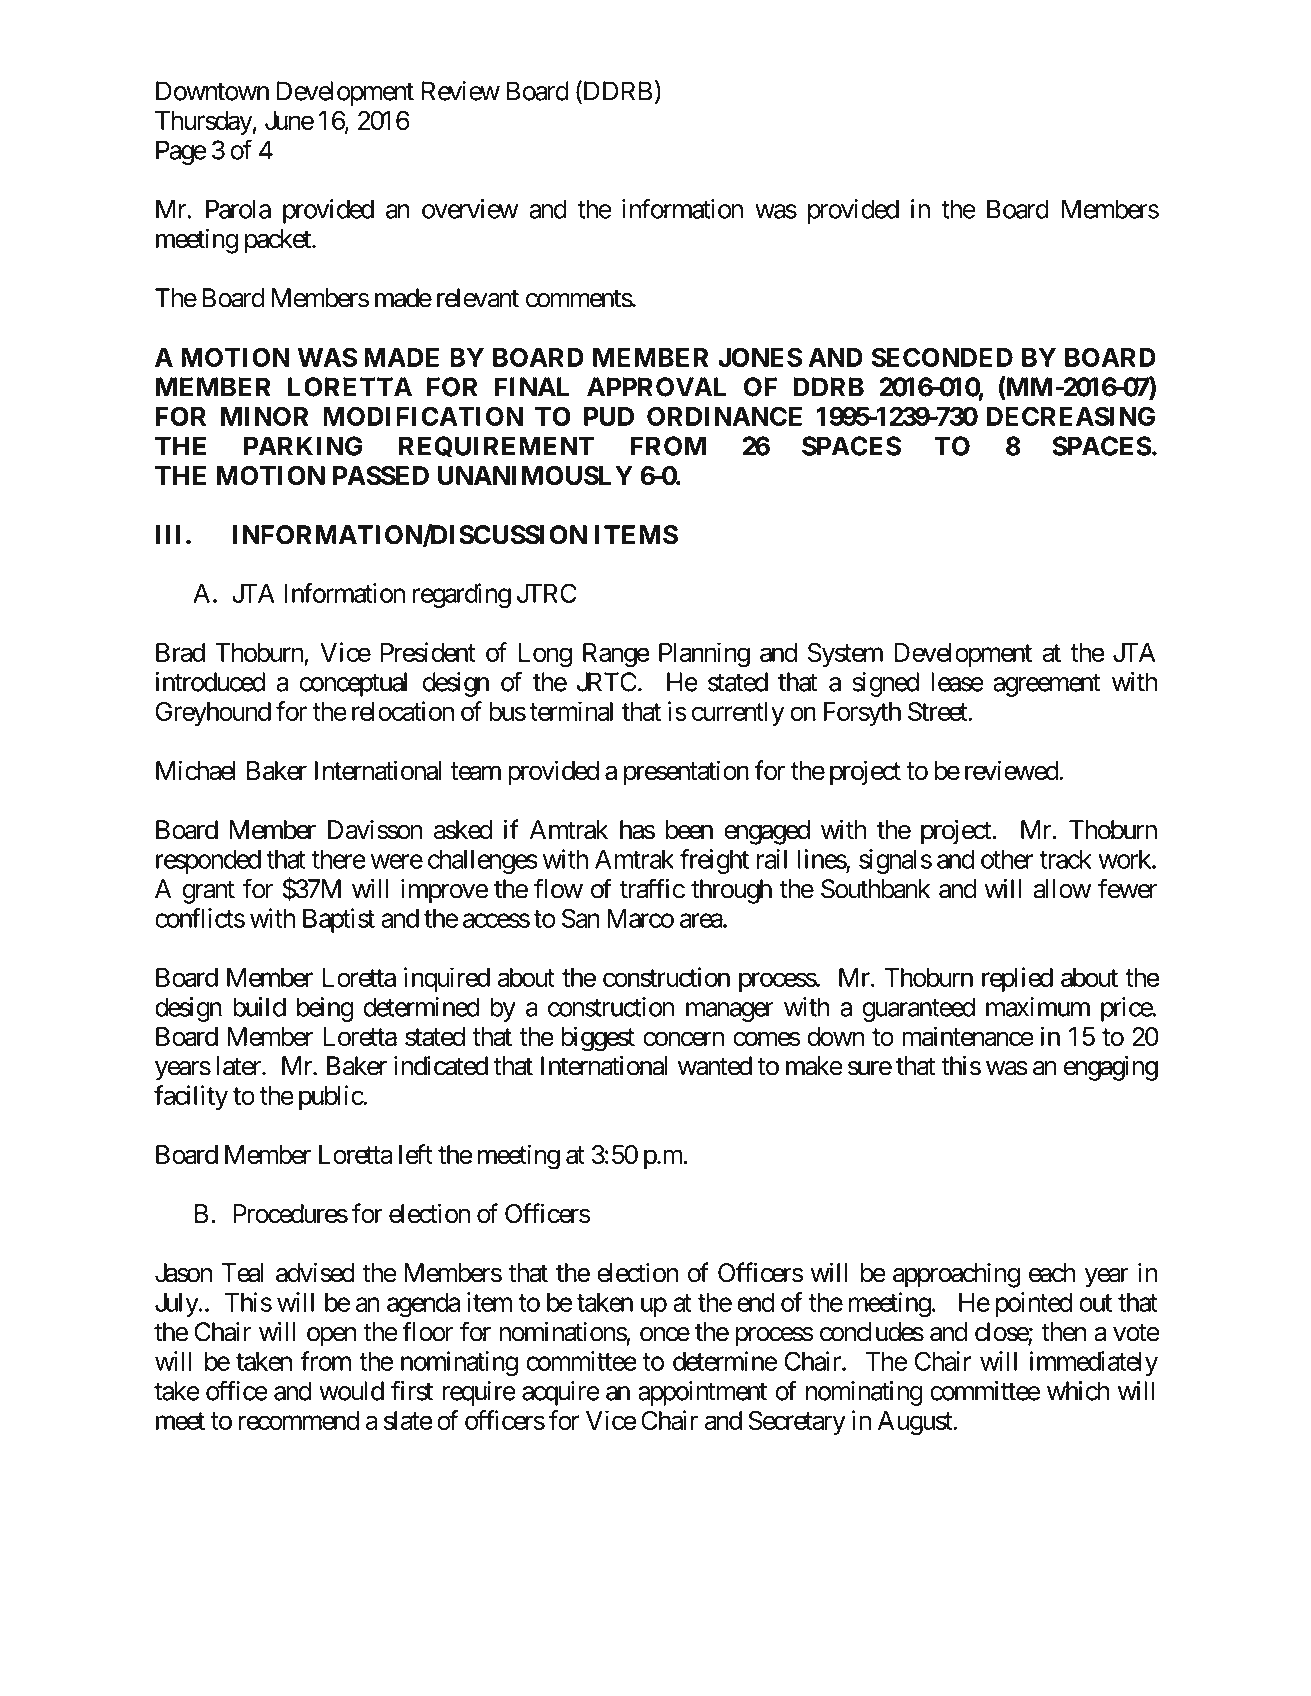 This page has width=1311, height=1696. Describe the element at coordinates (168, 534) in the page. I see `III` at that location.
